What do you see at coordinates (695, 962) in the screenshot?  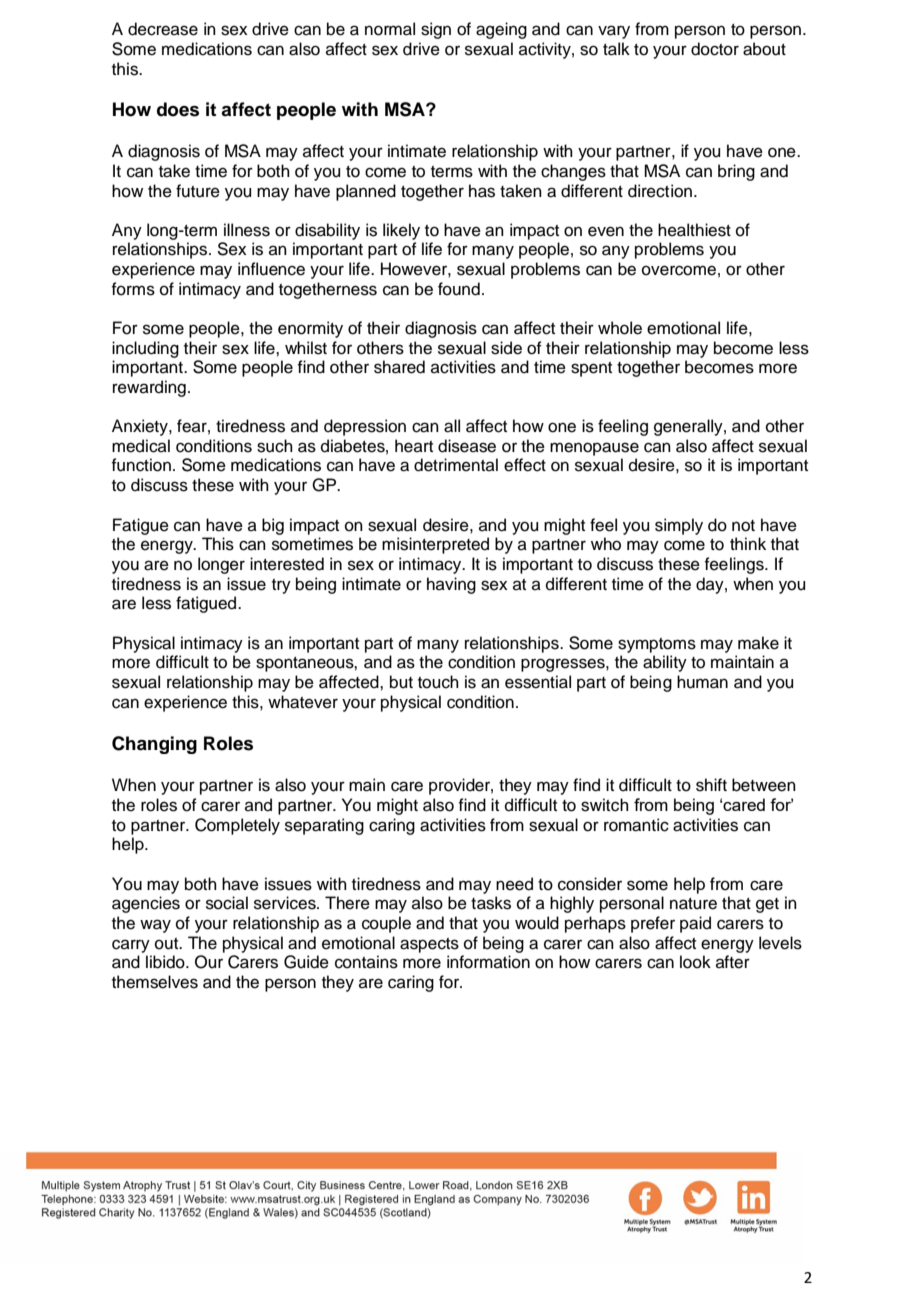 I see `look` at bounding box center [695, 962].
